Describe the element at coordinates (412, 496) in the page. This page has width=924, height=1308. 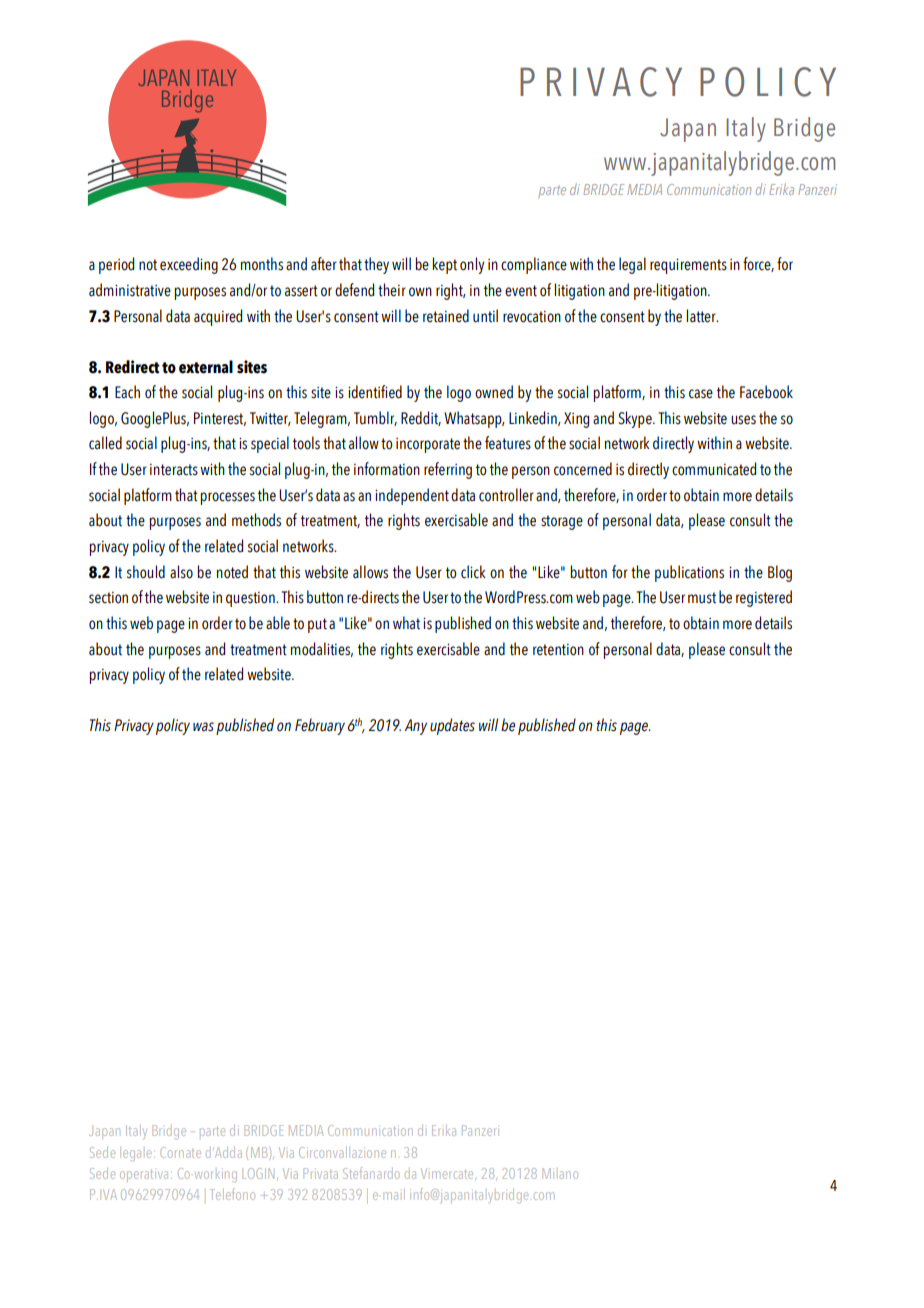
I see `independent` at that location.
